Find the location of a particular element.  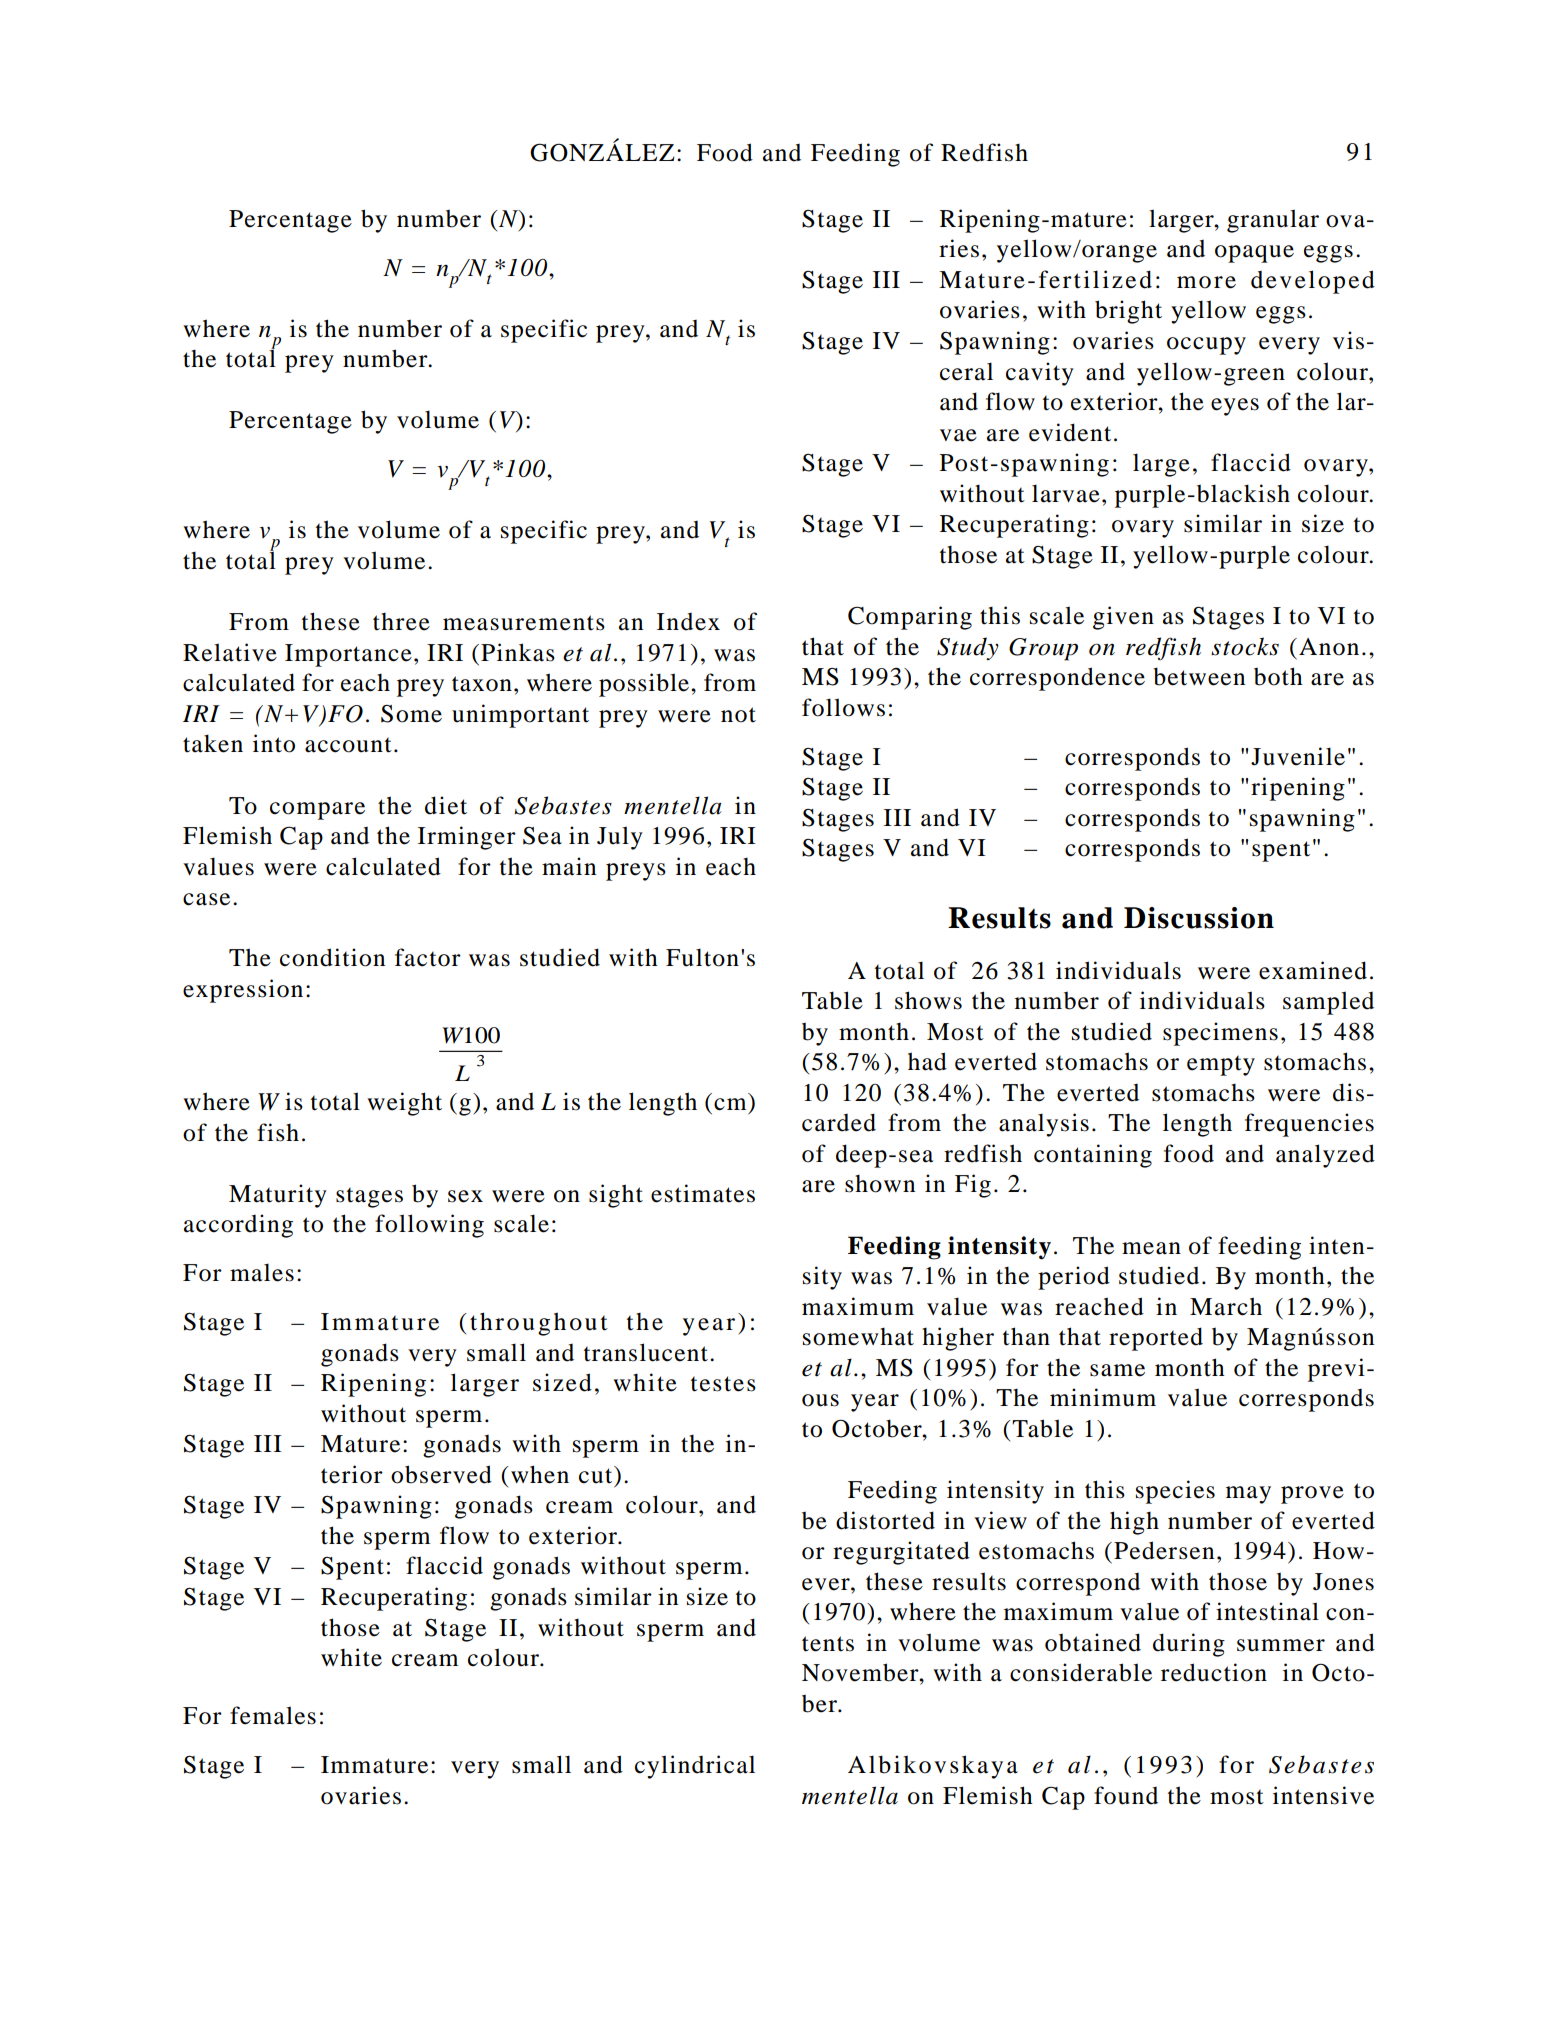

bright is located at coordinates (1128, 312).
